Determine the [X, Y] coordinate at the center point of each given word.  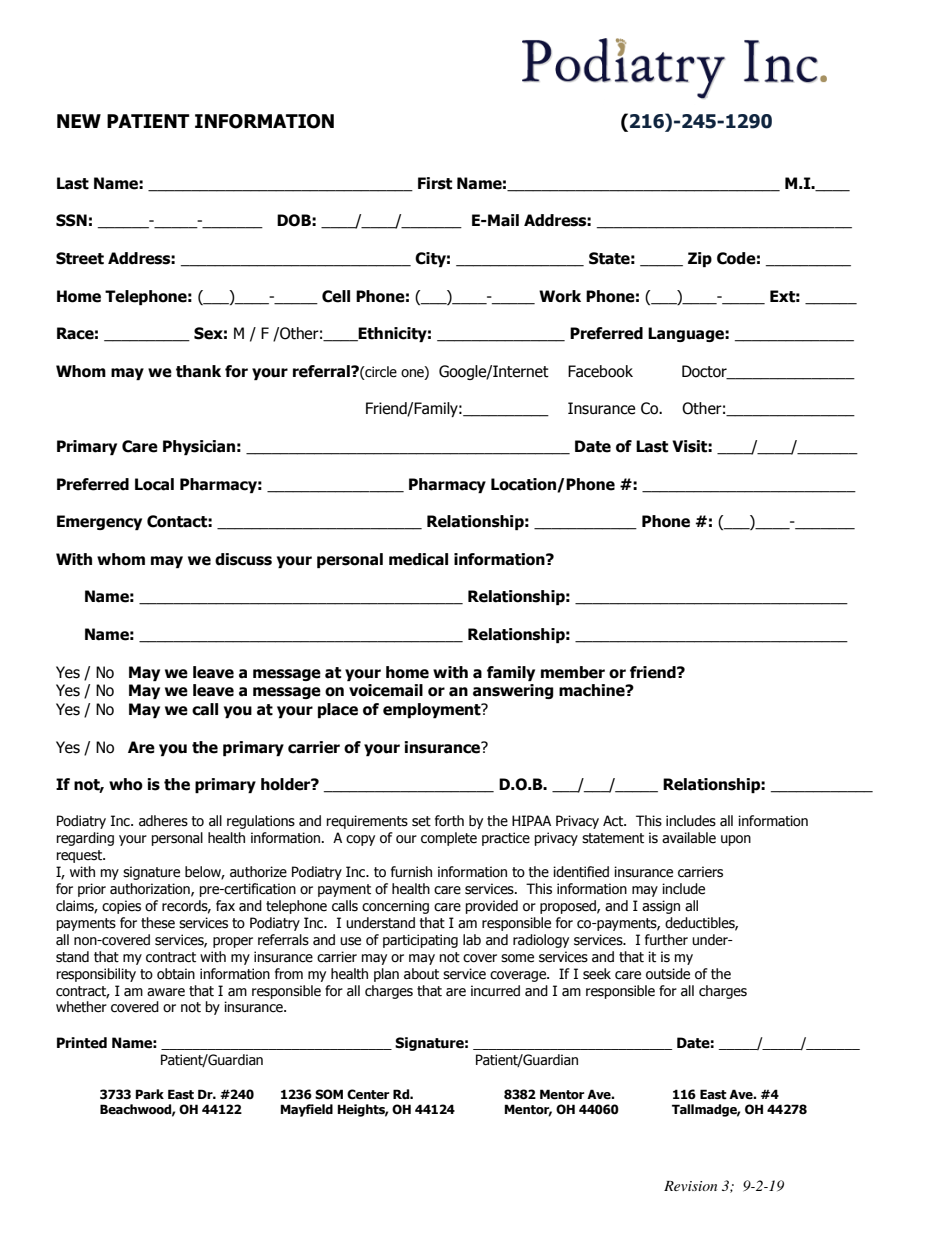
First [435, 183]
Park [150, 1094]
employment [433, 710]
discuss [243, 559]
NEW [79, 121]
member [573, 672]
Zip [700, 259]
